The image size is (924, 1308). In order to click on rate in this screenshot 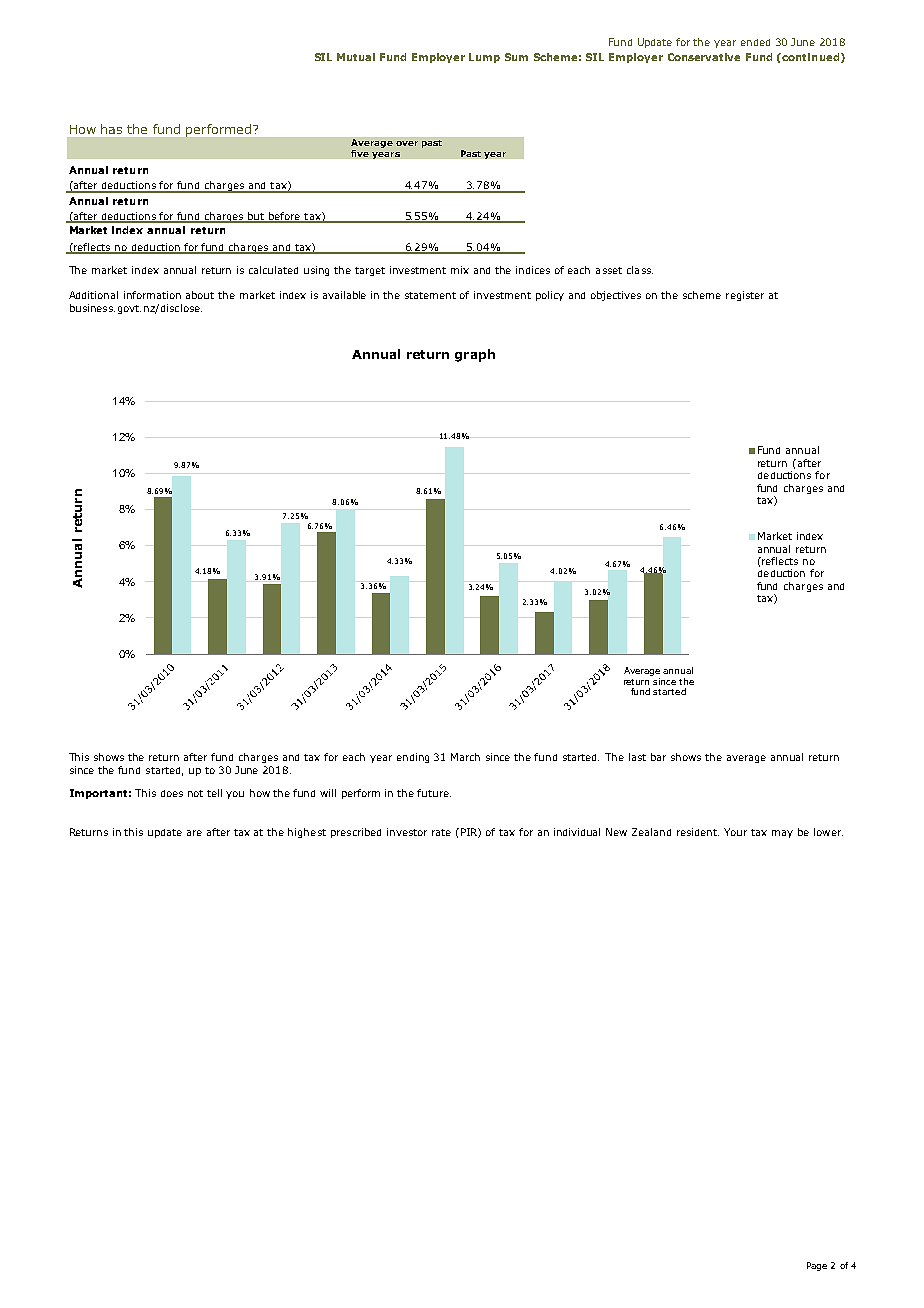, I will do `click(441, 832)`.
